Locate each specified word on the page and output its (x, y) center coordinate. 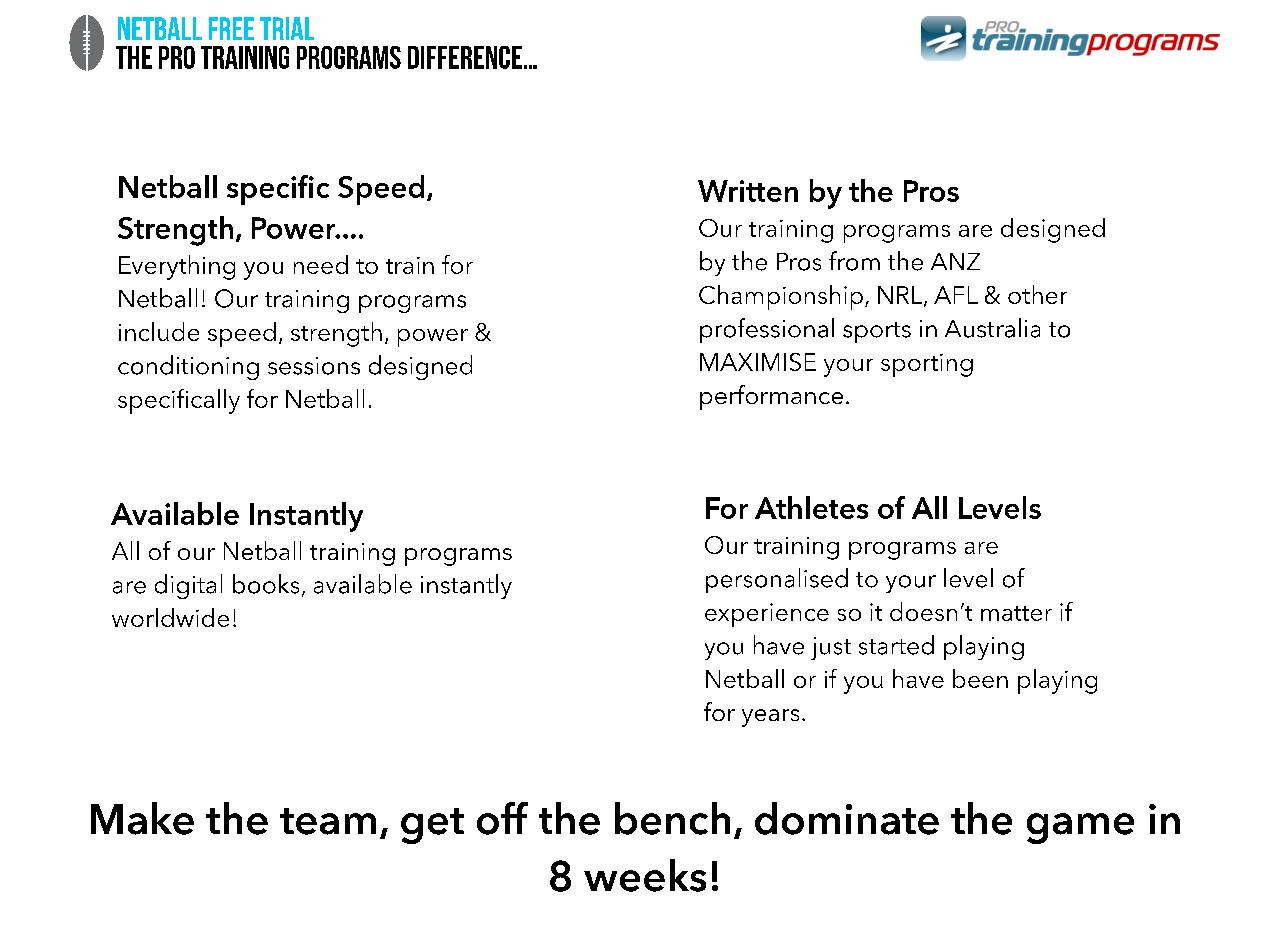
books (266, 584)
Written (748, 191)
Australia (992, 328)
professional (767, 330)
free (231, 28)
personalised (777, 580)
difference (465, 57)
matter (1016, 613)
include (159, 331)
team (328, 821)
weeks (645, 875)
